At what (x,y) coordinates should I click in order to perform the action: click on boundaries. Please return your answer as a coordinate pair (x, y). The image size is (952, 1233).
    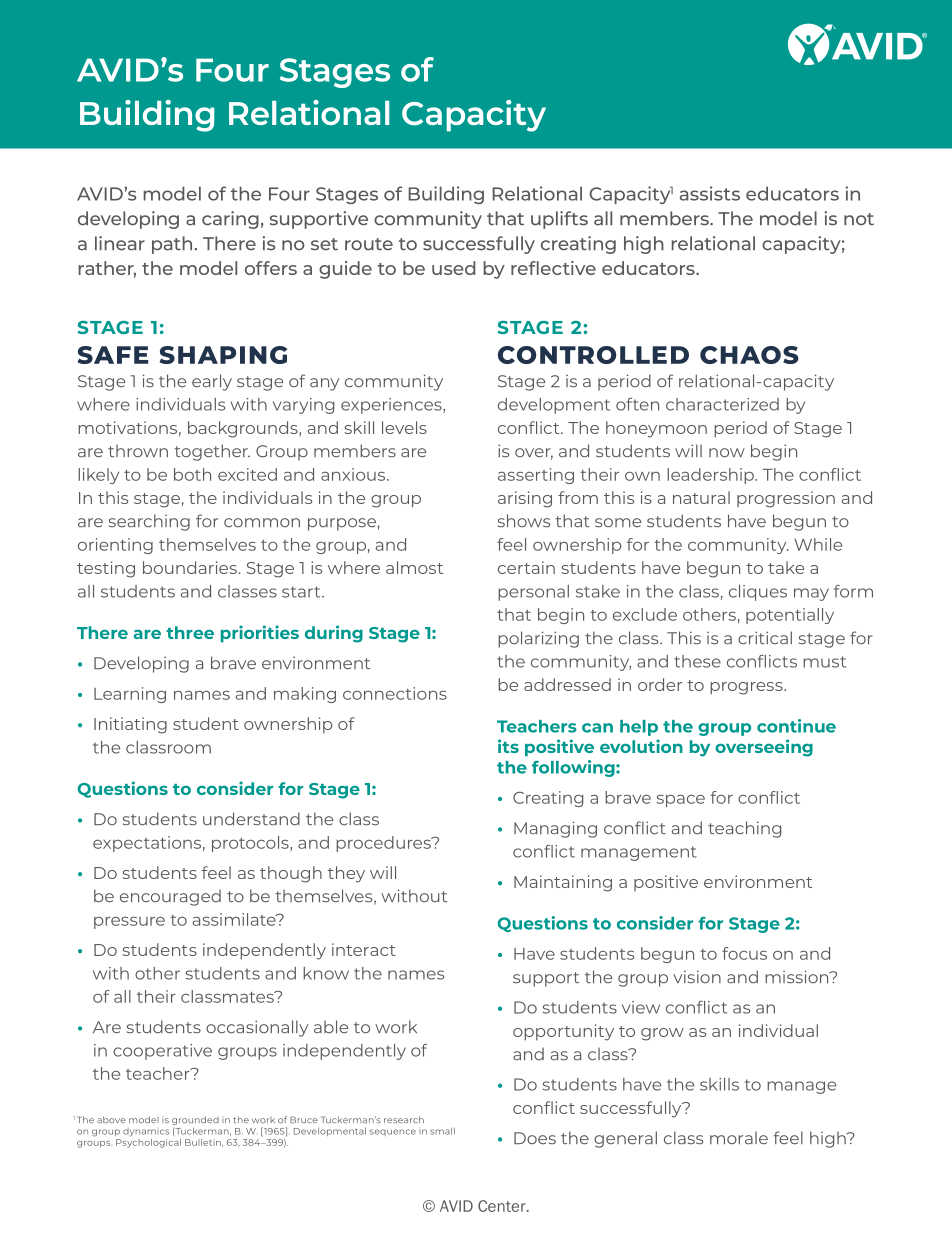
    Looking at the image, I should click on (190, 567).
